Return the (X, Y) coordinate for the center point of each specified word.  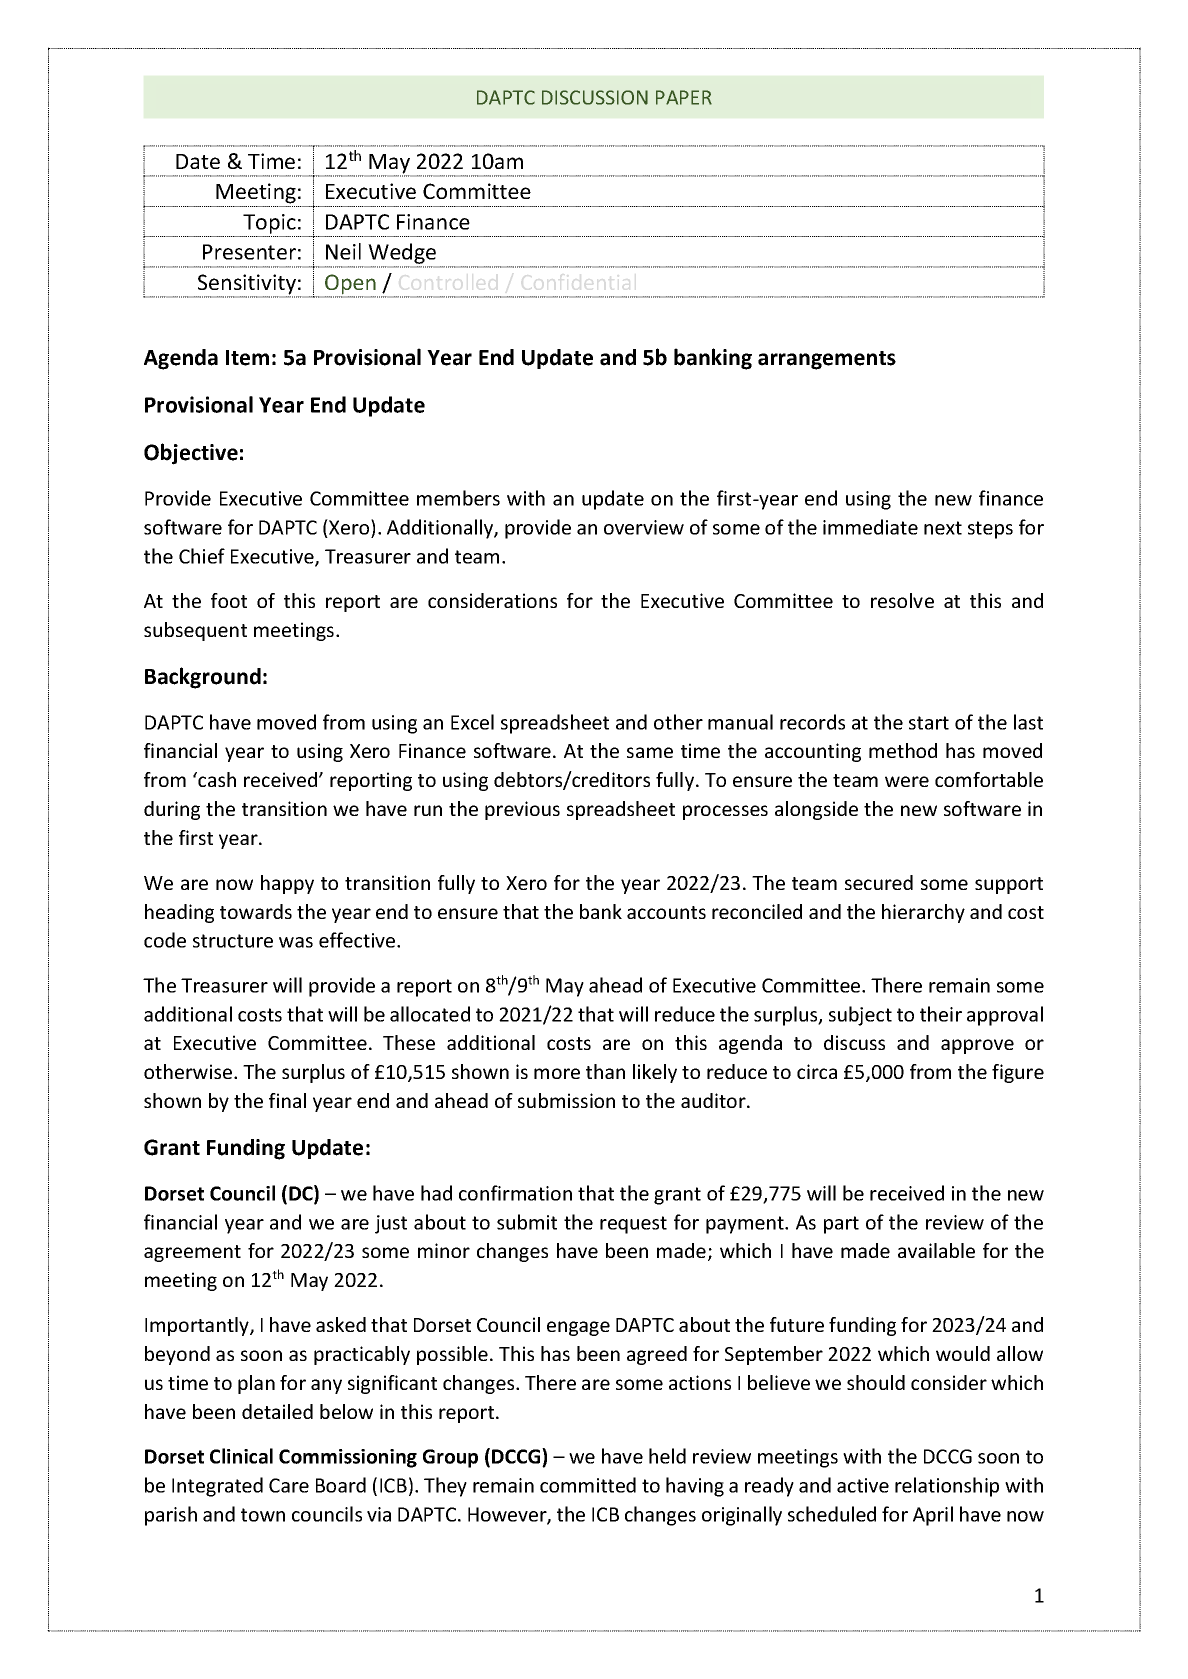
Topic (269, 224)
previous (522, 810)
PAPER (684, 97)
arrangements (827, 360)
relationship (947, 1487)
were (907, 781)
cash (216, 779)
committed (588, 1485)
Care (289, 1485)
